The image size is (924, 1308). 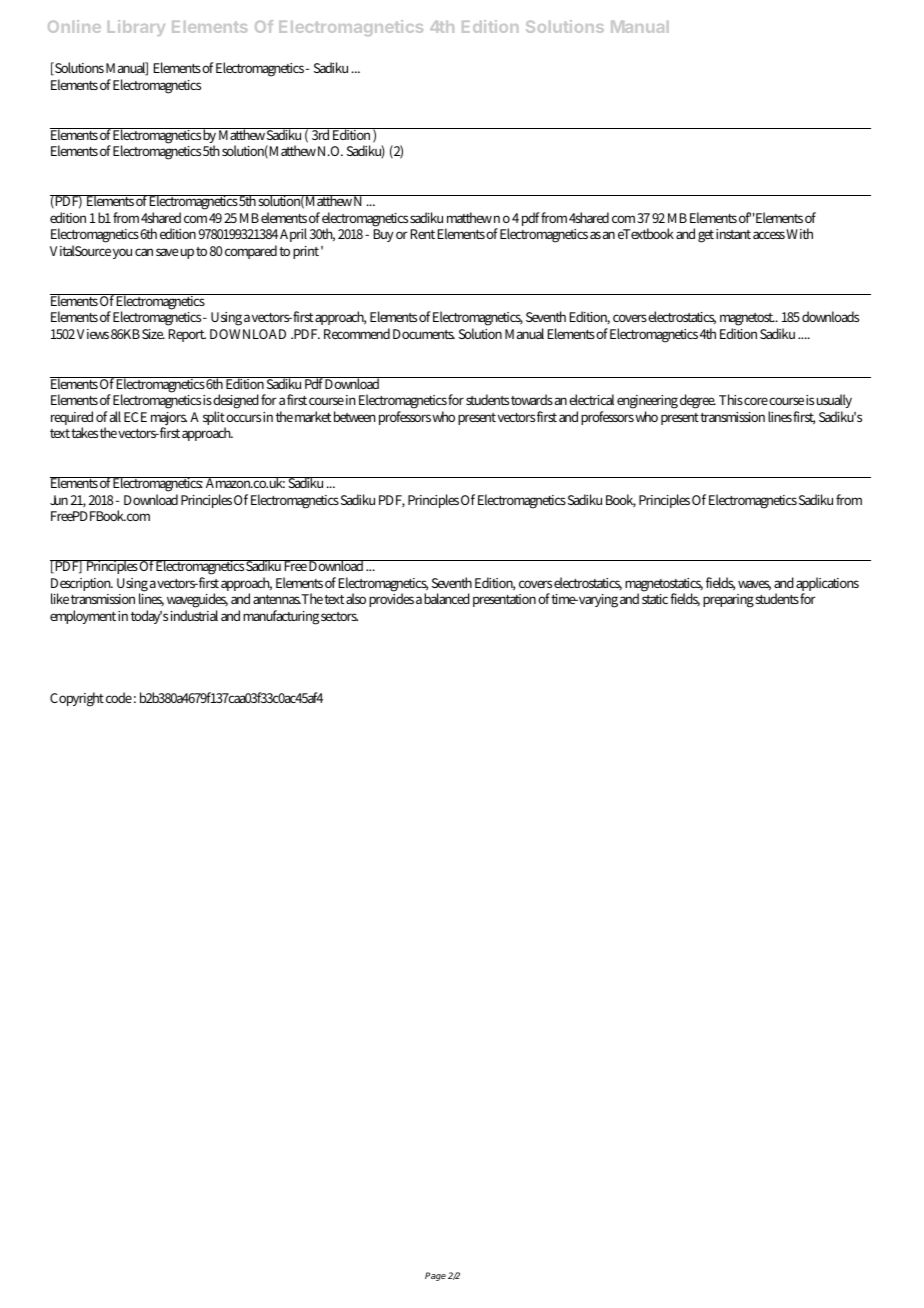 What do you see at coordinates (423, 234) in the screenshot?
I see `Rent` at bounding box center [423, 234].
